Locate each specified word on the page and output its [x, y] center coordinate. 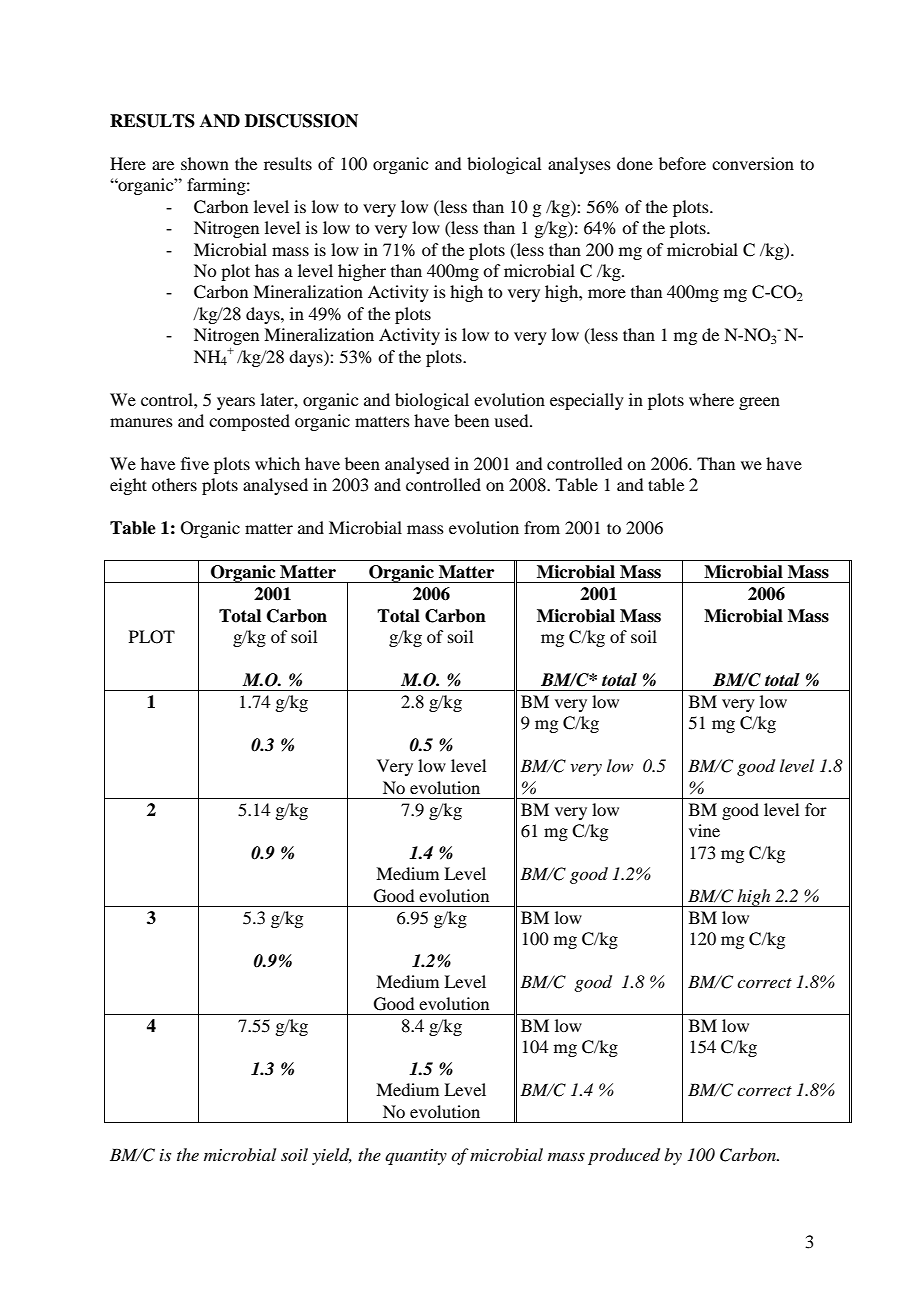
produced [624, 1156]
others [174, 484]
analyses [579, 165]
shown [205, 163]
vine [704, 830]
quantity [416, 1157]
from [542, 527]
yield [332, 1156]
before [682, 163]
